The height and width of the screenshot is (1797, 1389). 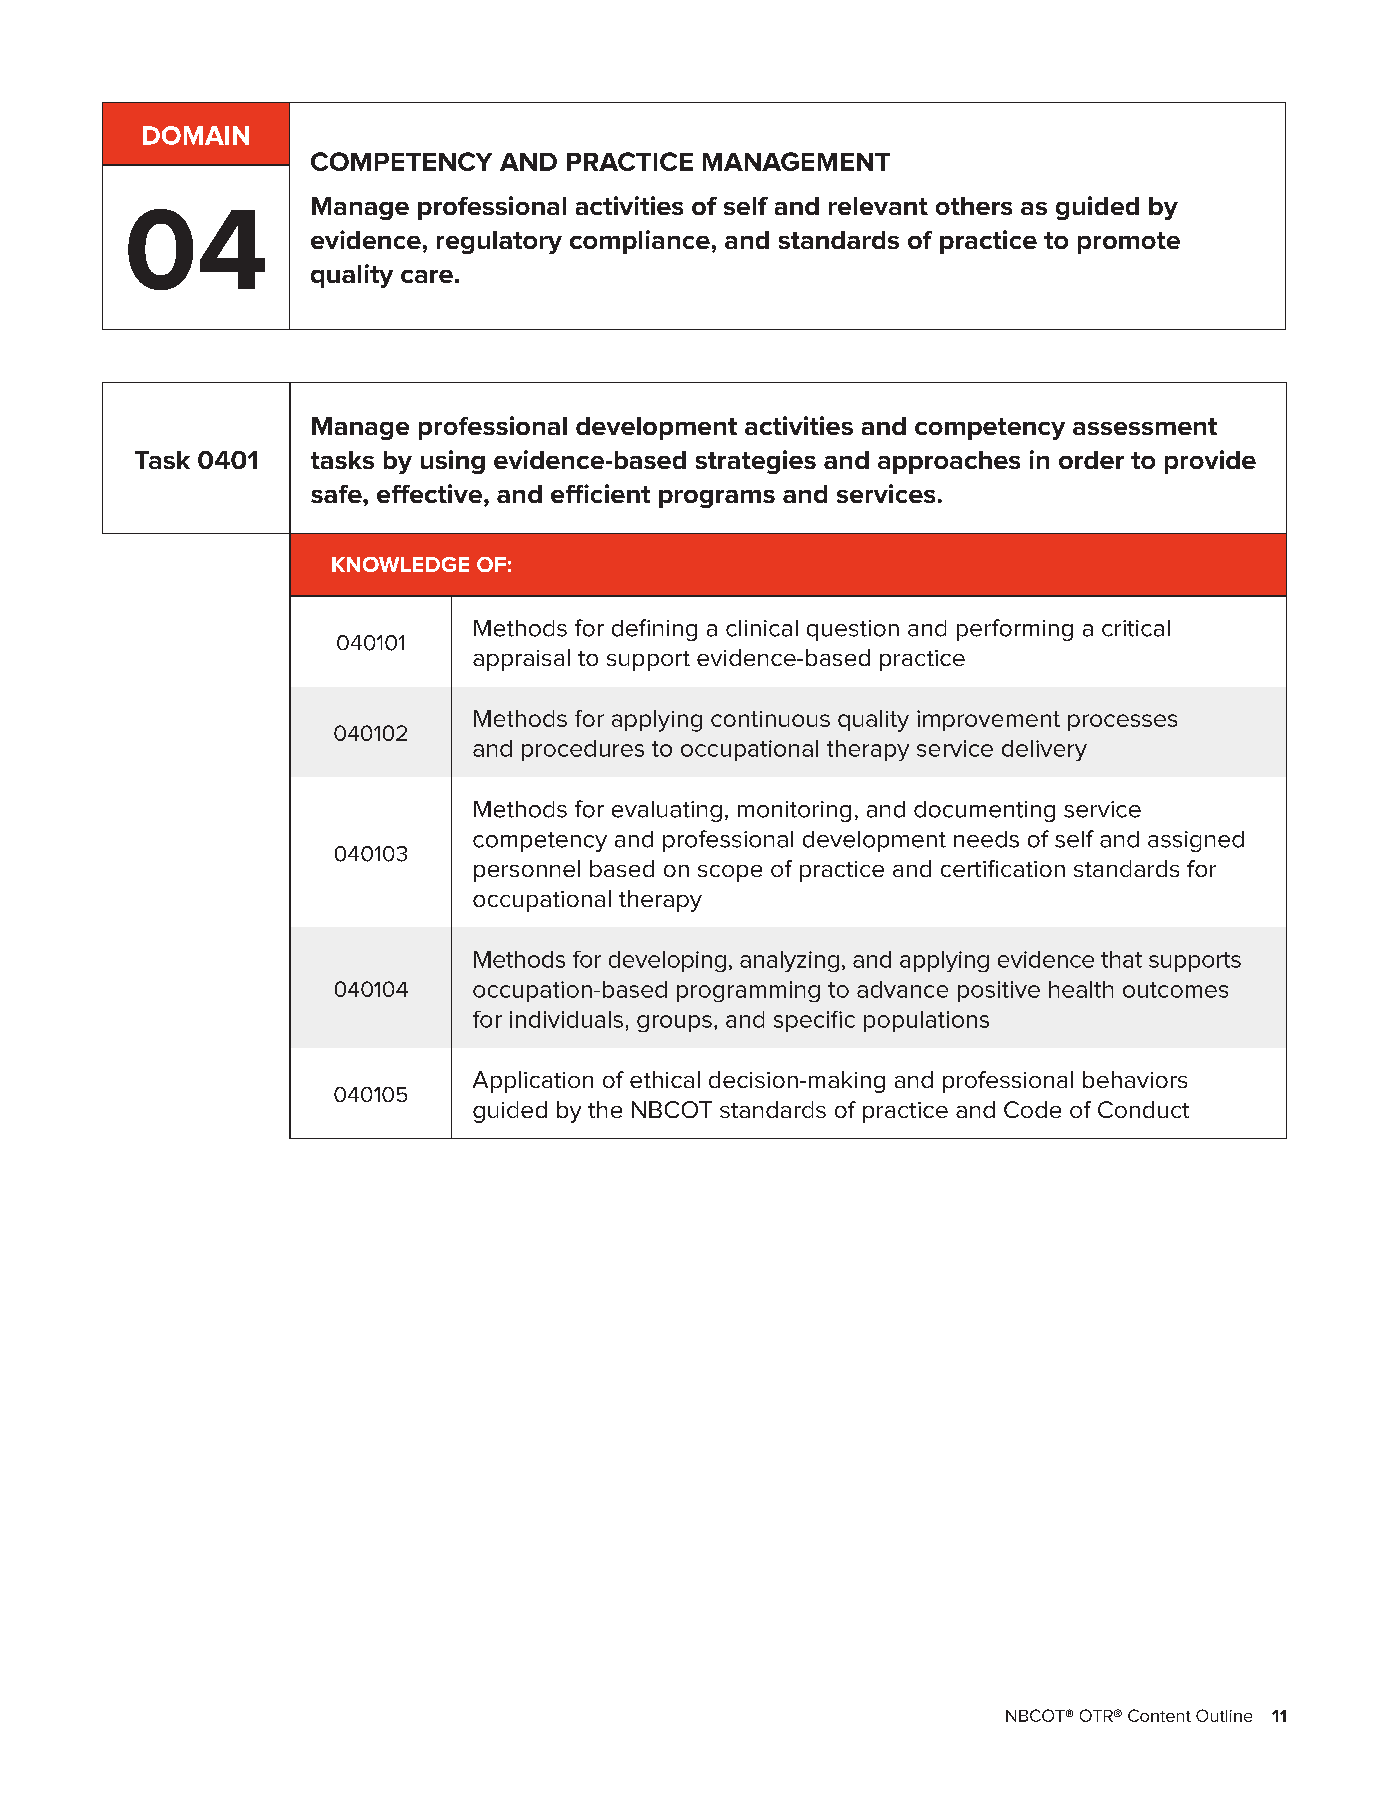 I want to click on compliance, so click(x=640, y=242).
